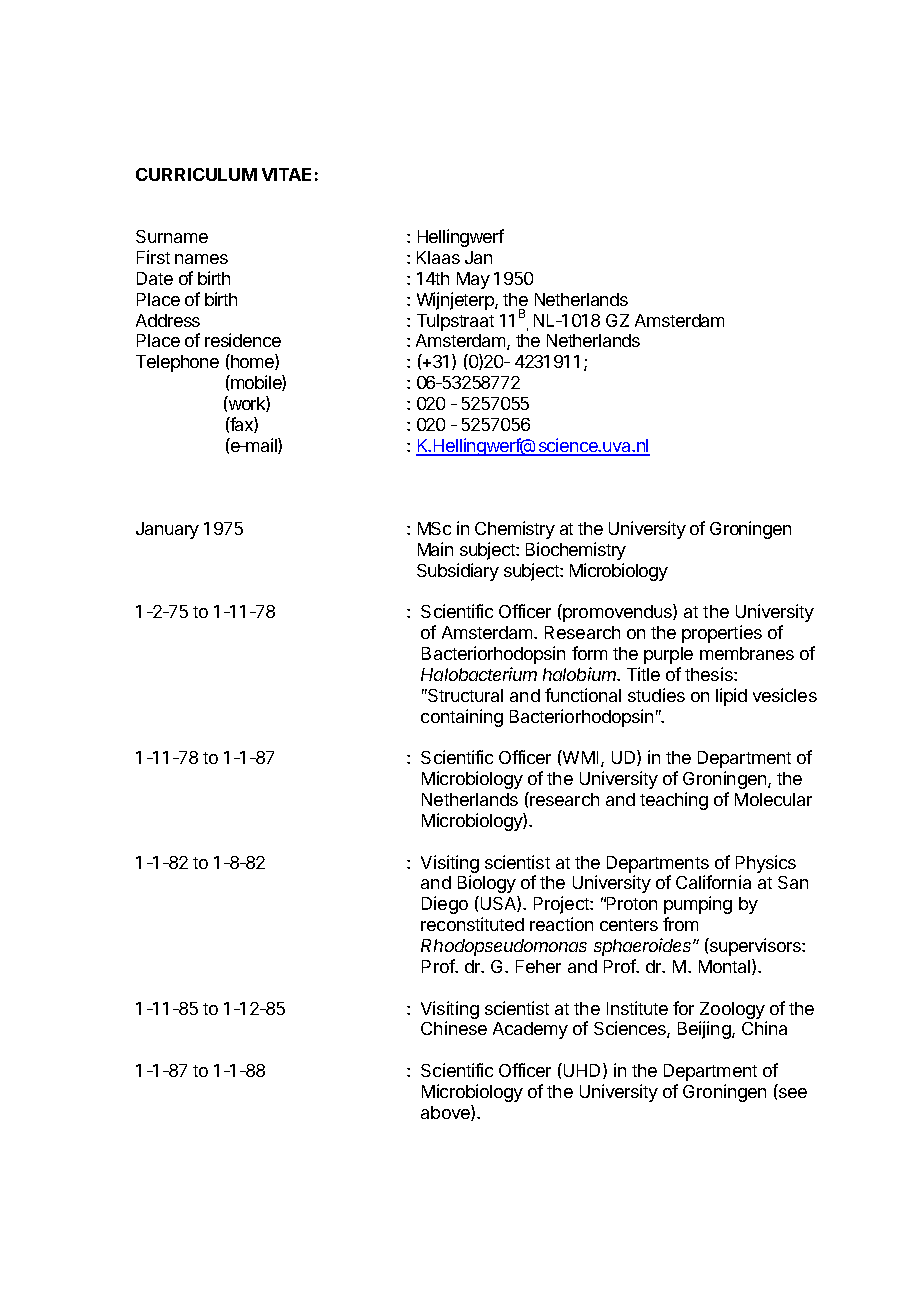 Image resolution: width=924 pixels, height=1308 pixels. Describe the element at coordinates (747, 653) in the document. I see `membranes` at that location.
